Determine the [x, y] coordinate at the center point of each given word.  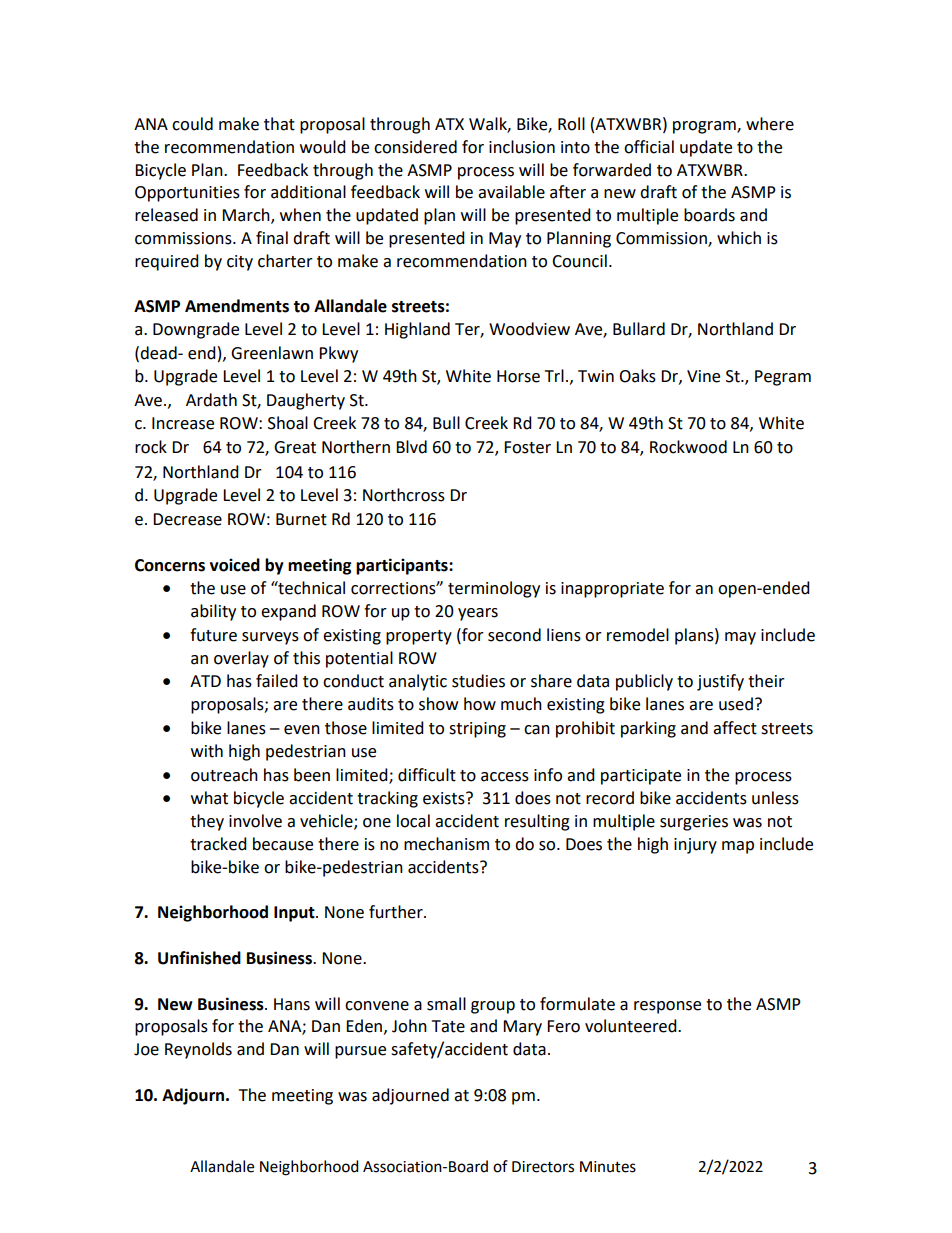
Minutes [608, 1167]
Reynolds [198, 1050]
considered [415, 147]
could [192, 124]
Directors [543, 1167]
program [705, 127]
